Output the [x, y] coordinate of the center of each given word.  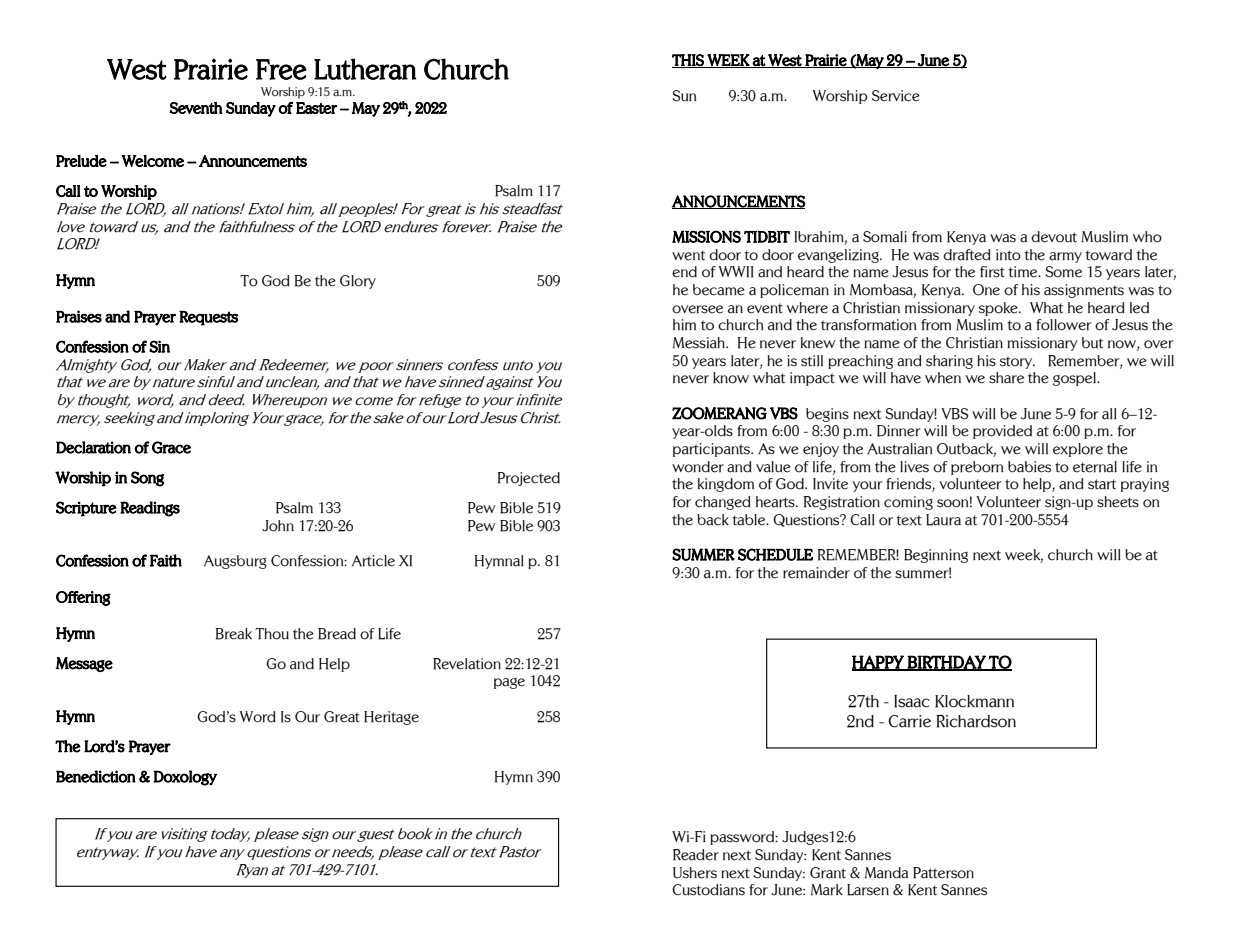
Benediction [96, 776]
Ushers [695, 873]
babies [1029, 467]
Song [147, 479]
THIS [689, 61]
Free [281, 69]
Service [896, 96]
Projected [529, 479]
